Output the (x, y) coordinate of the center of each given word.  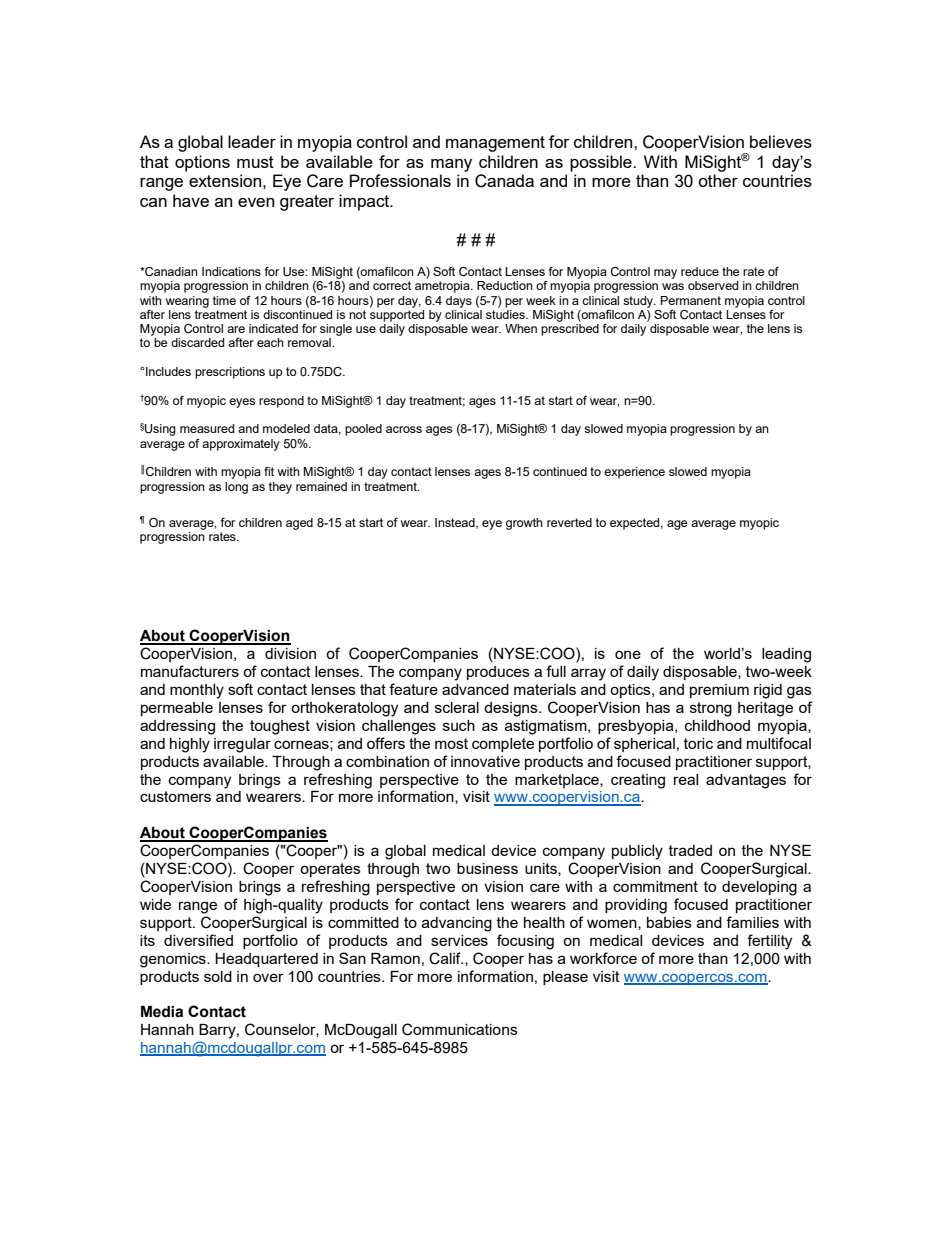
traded (690, 850)
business (487, 868)
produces (498, 673)
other (718, 180)
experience (634, 473)
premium (719, 691)
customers (175, 796)
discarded (197, 342)
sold (218, 976)
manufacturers (190, 671)
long (236, 488)
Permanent (691, 300)
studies (506, 313)
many (451, 165)
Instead (456, 523)
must (255, 162)
